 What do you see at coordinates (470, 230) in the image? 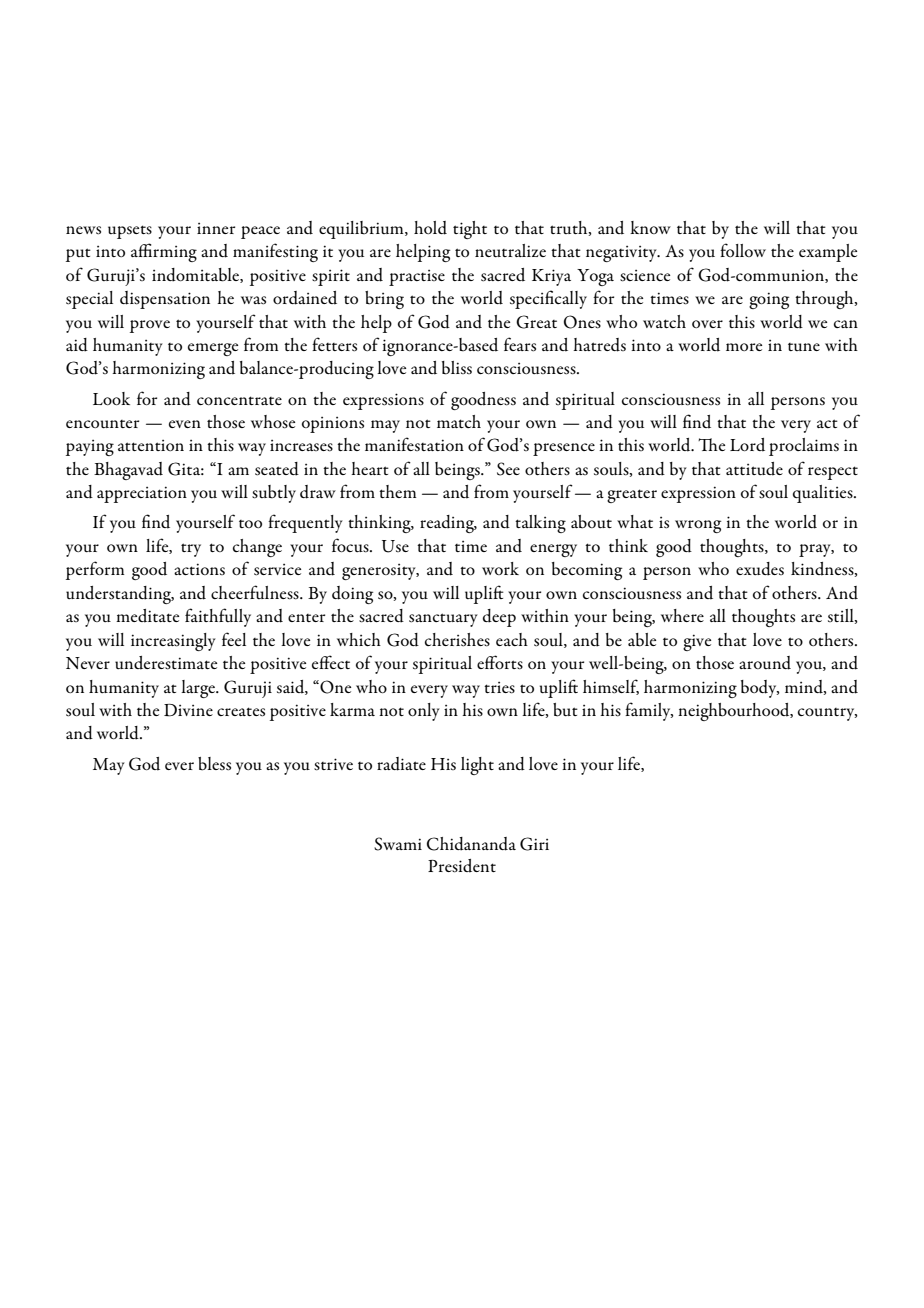
I see `tight` at bounding box center [470, 230].
